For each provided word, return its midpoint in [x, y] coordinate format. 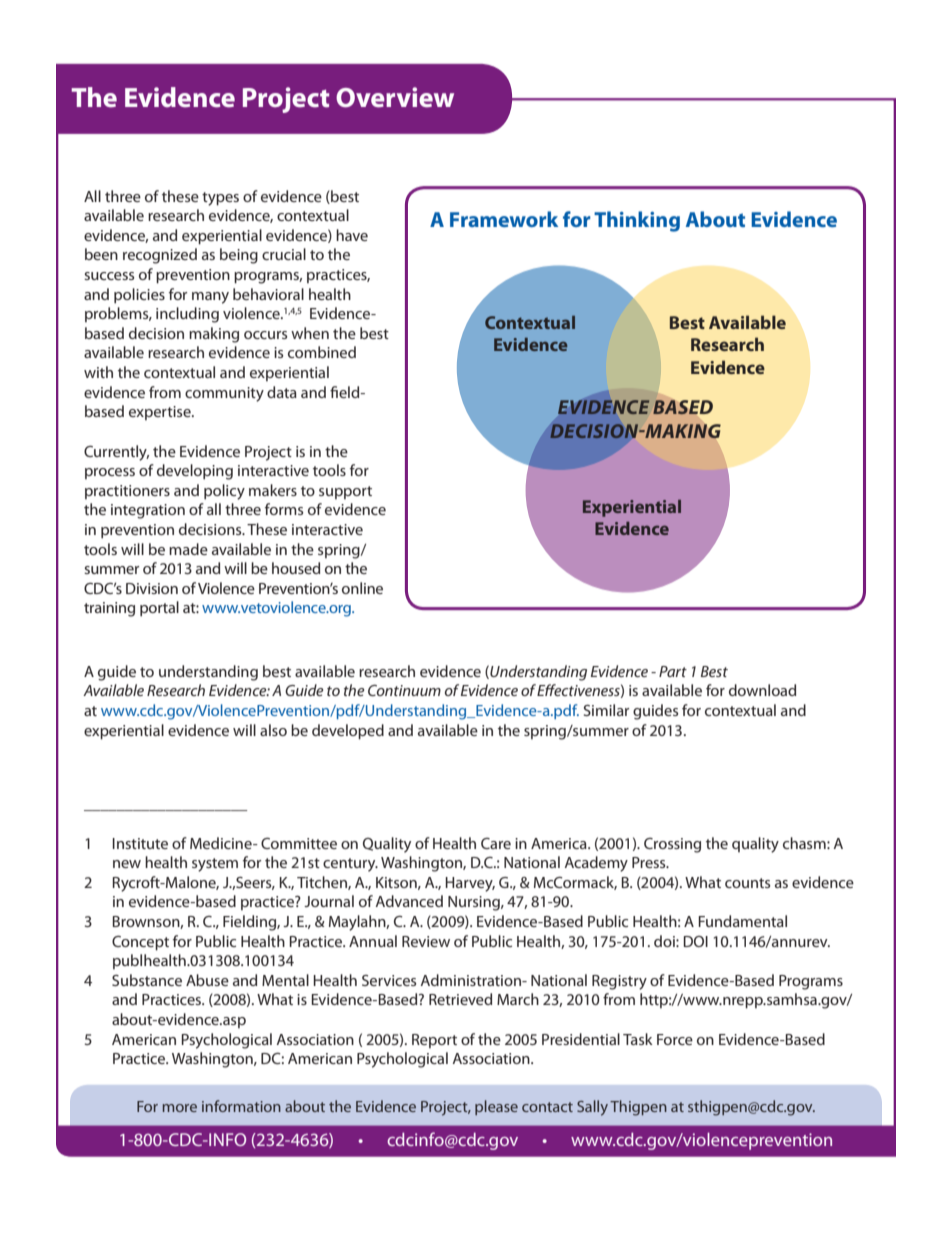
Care [496, 843]
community [224, 394]
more [180, 1108]
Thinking [637, 221]
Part [673, 671]
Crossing [672, 845]
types [220, 199]
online [362, 588]
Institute [140, 843]
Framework [504, 219]
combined [322, 352]
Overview [395, 97]
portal [159, 609]
